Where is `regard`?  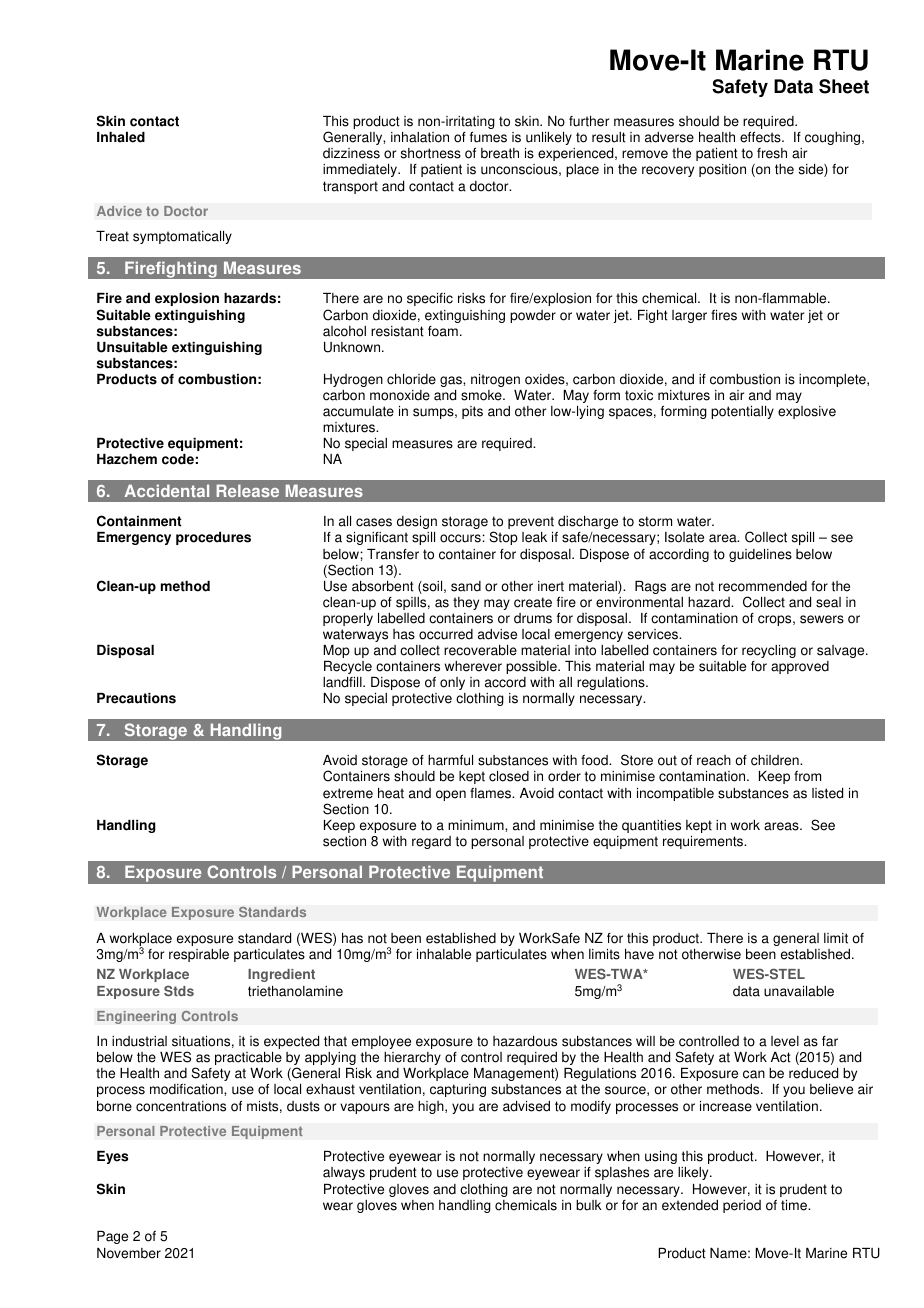
regard is located at coordinates (431, 842).
